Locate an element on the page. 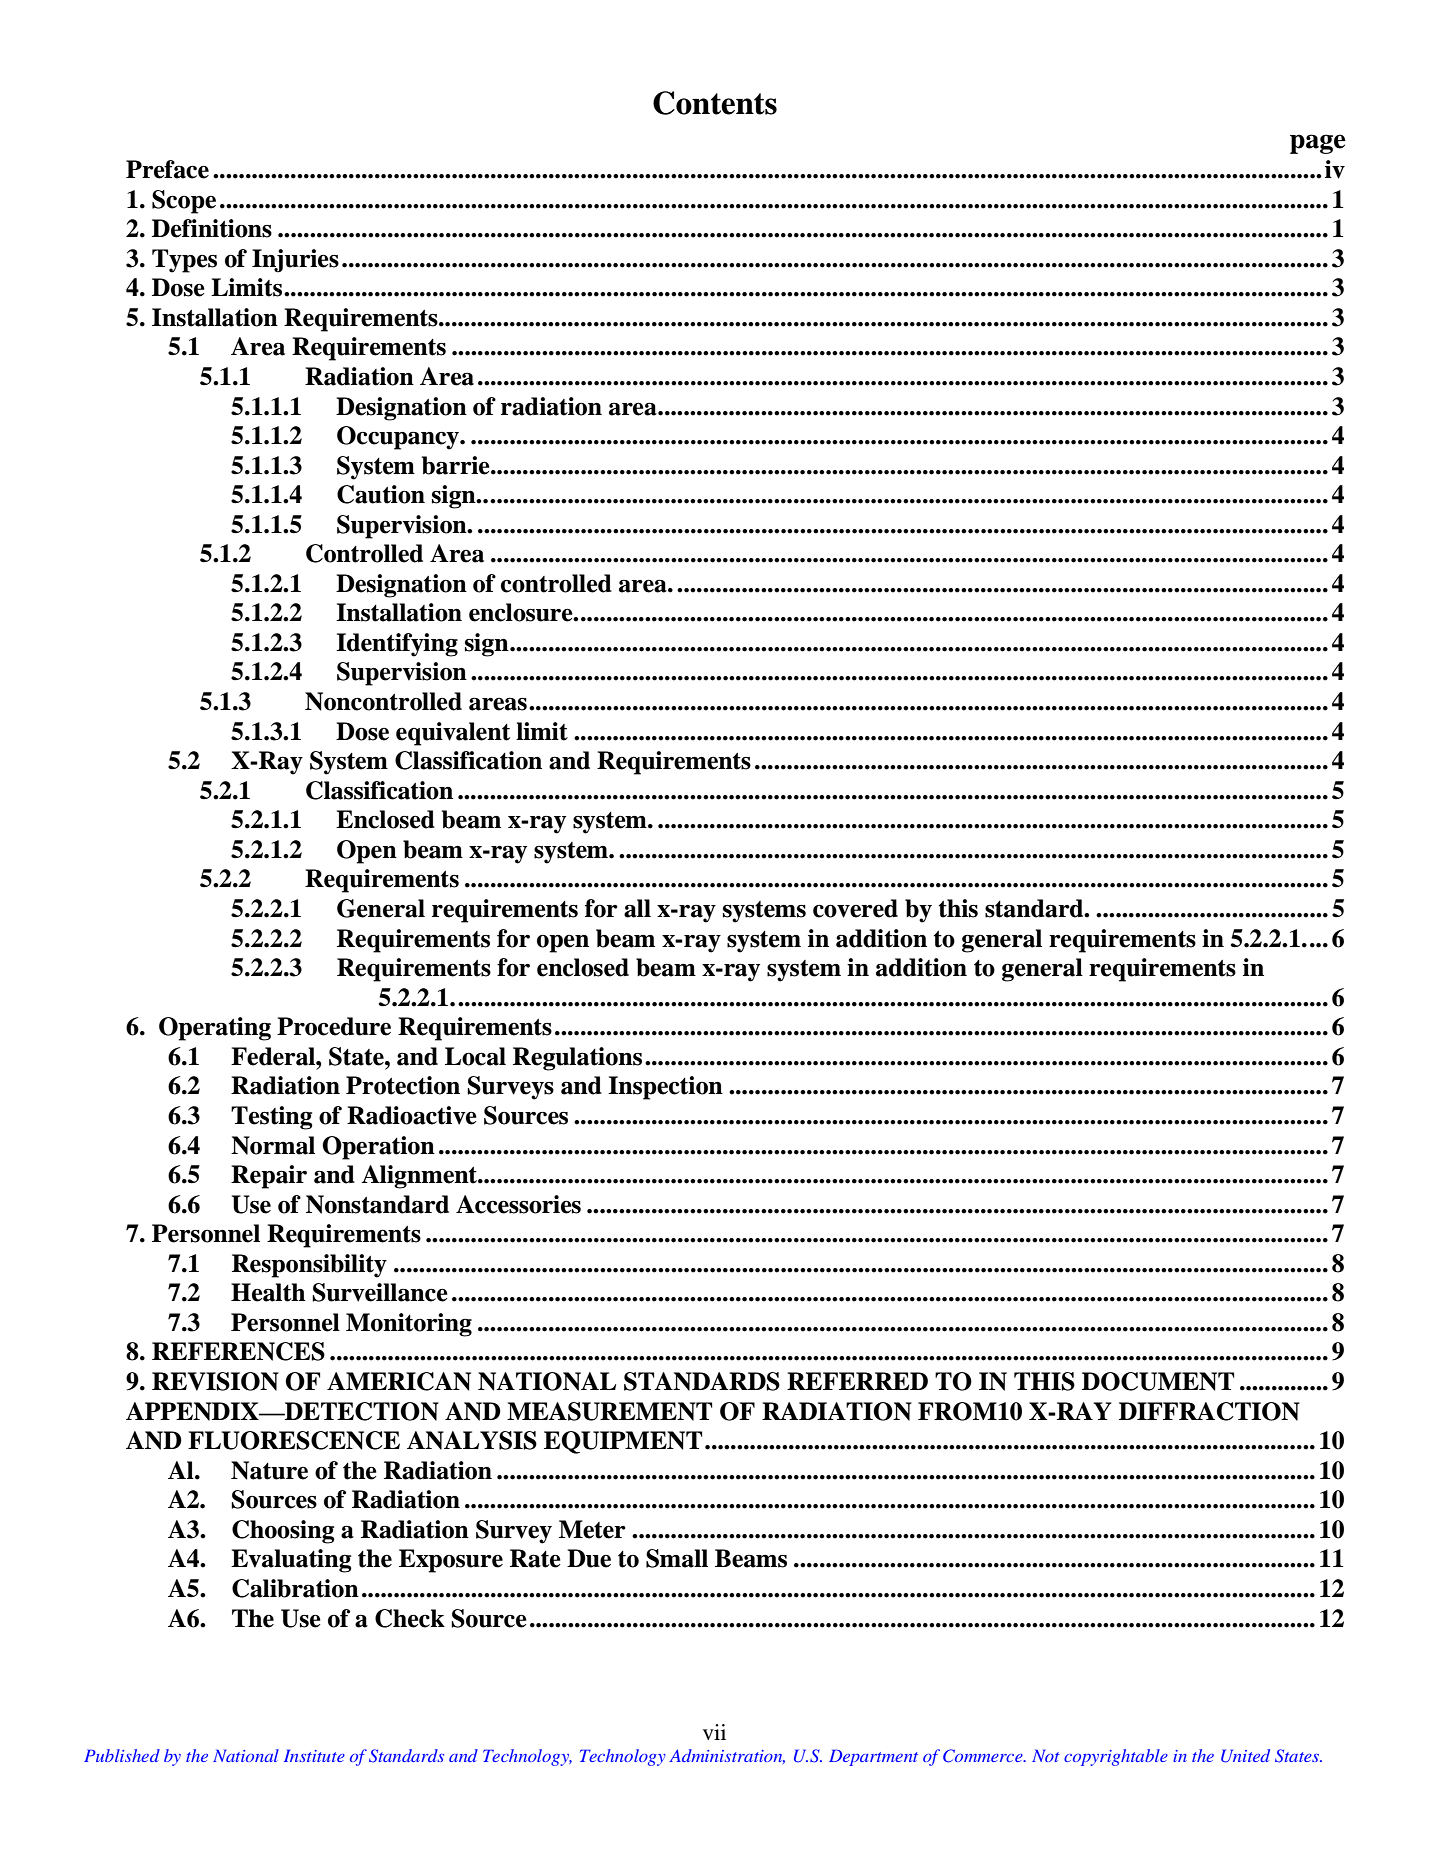  Inspection is located at coordinates (665, 1088).
